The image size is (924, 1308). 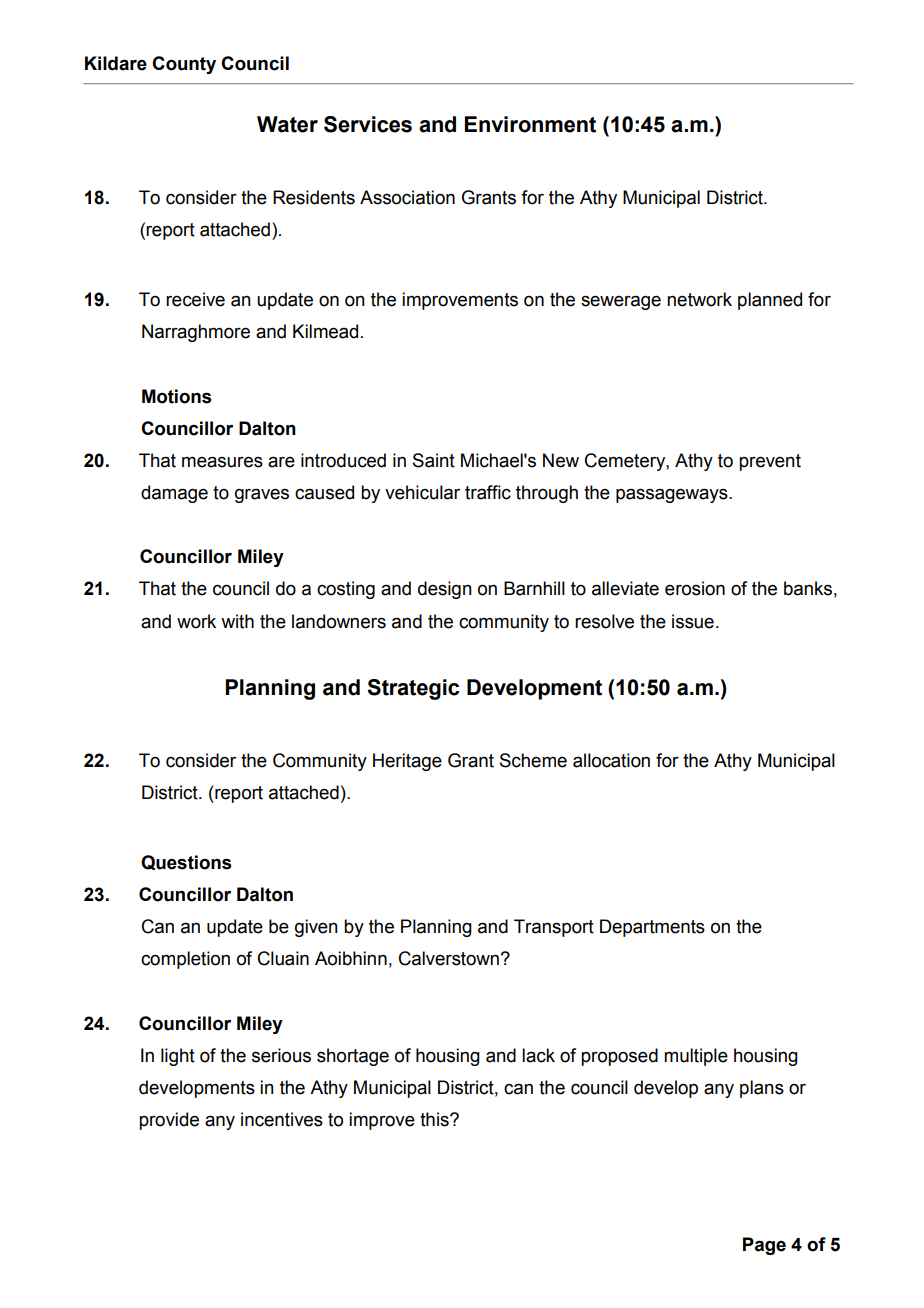 What do you see at coordinates (770, 301) in the page?
I see `planned` at bounding box center [770, 301].
